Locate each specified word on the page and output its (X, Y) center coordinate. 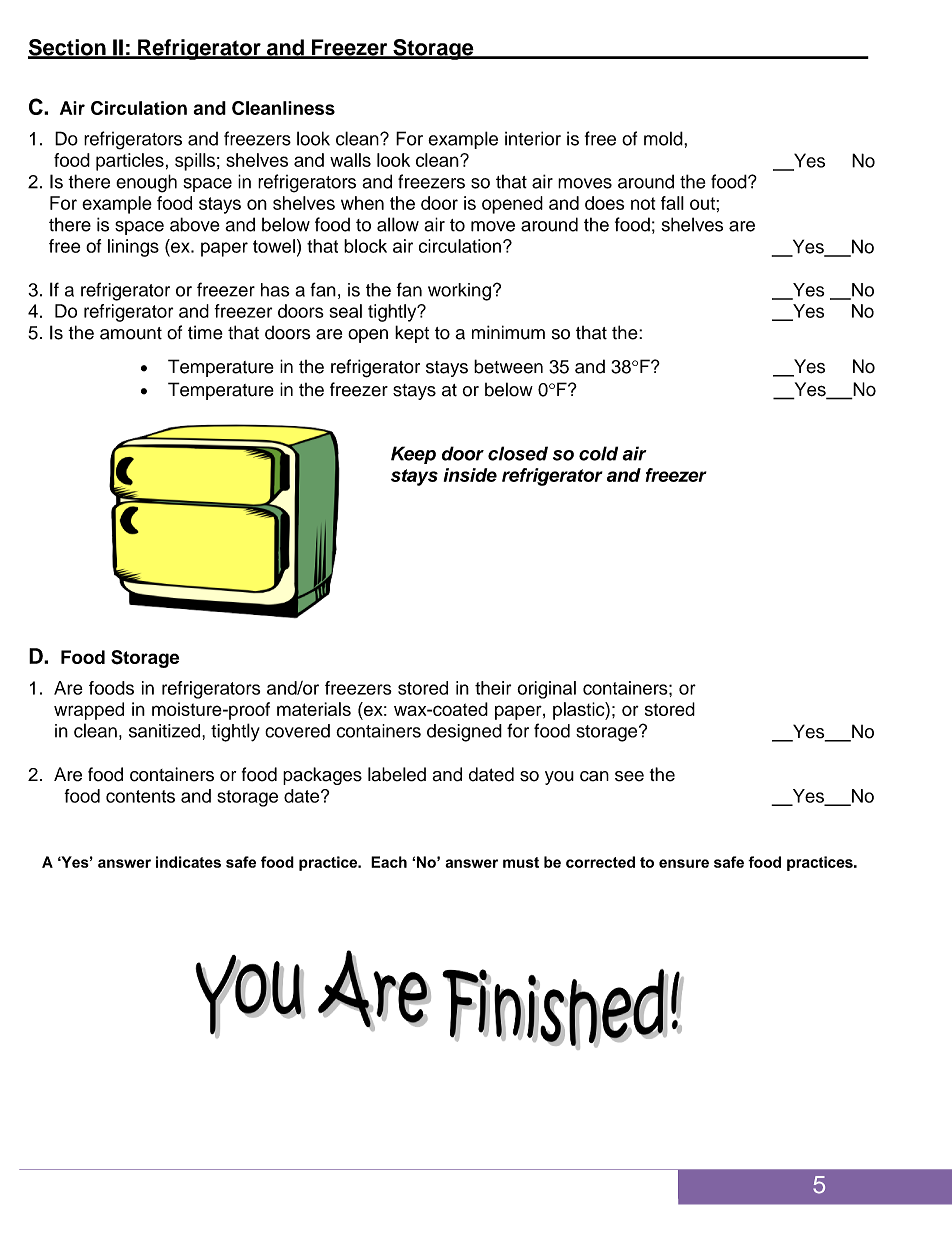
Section (68, 48)
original (546, 690)
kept (412, 334)
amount (131, 333)
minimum (508, 332)
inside (470, 475)
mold (664, 138)
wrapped (89, 711)
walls (350, 160)
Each (389, 862)
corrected (600, 862)
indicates (188, 862)
